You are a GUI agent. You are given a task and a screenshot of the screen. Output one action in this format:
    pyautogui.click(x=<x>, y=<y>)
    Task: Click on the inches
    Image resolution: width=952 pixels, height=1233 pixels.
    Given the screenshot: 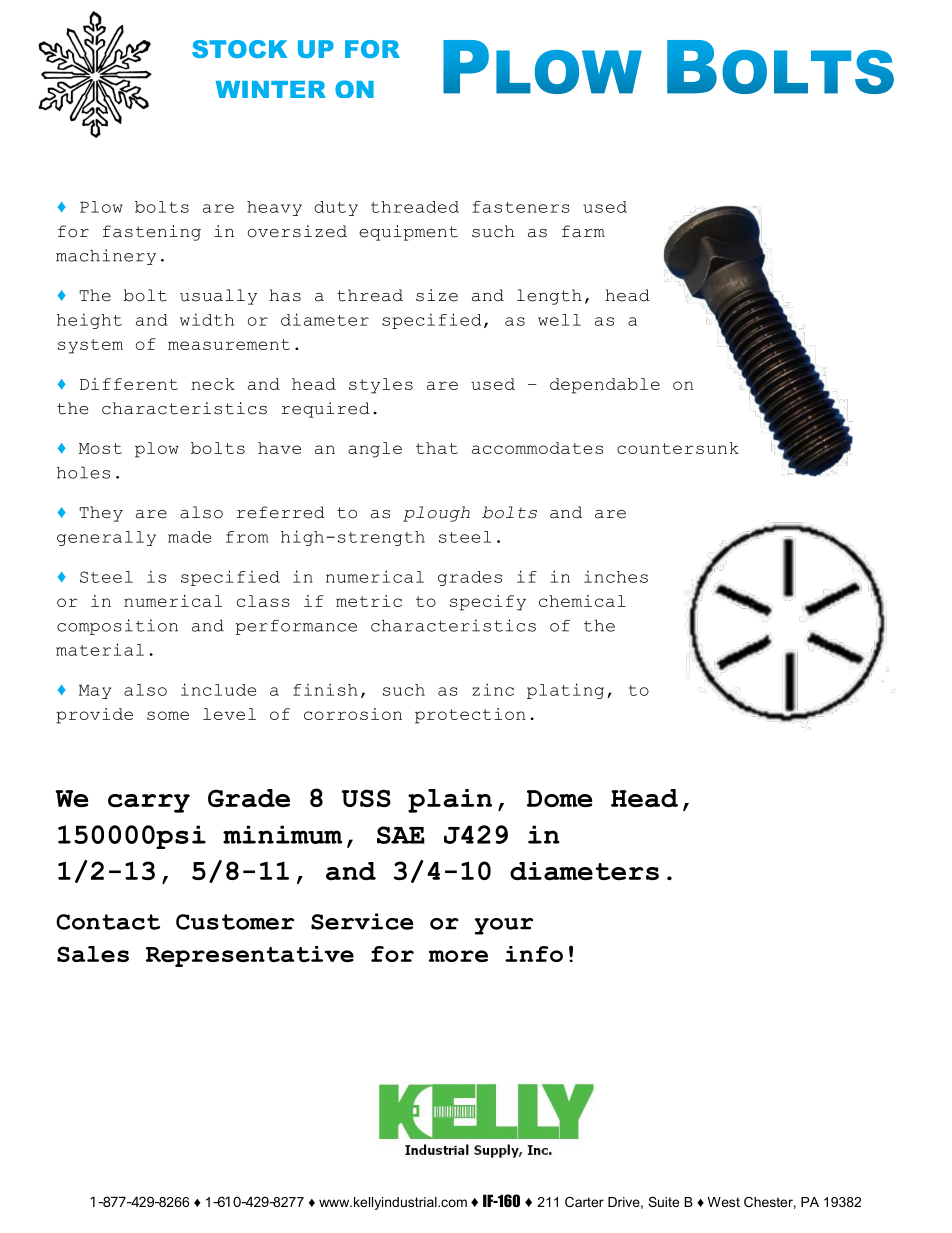 What is the action you would take?
    pyautogui.click(x=616, y=576)
